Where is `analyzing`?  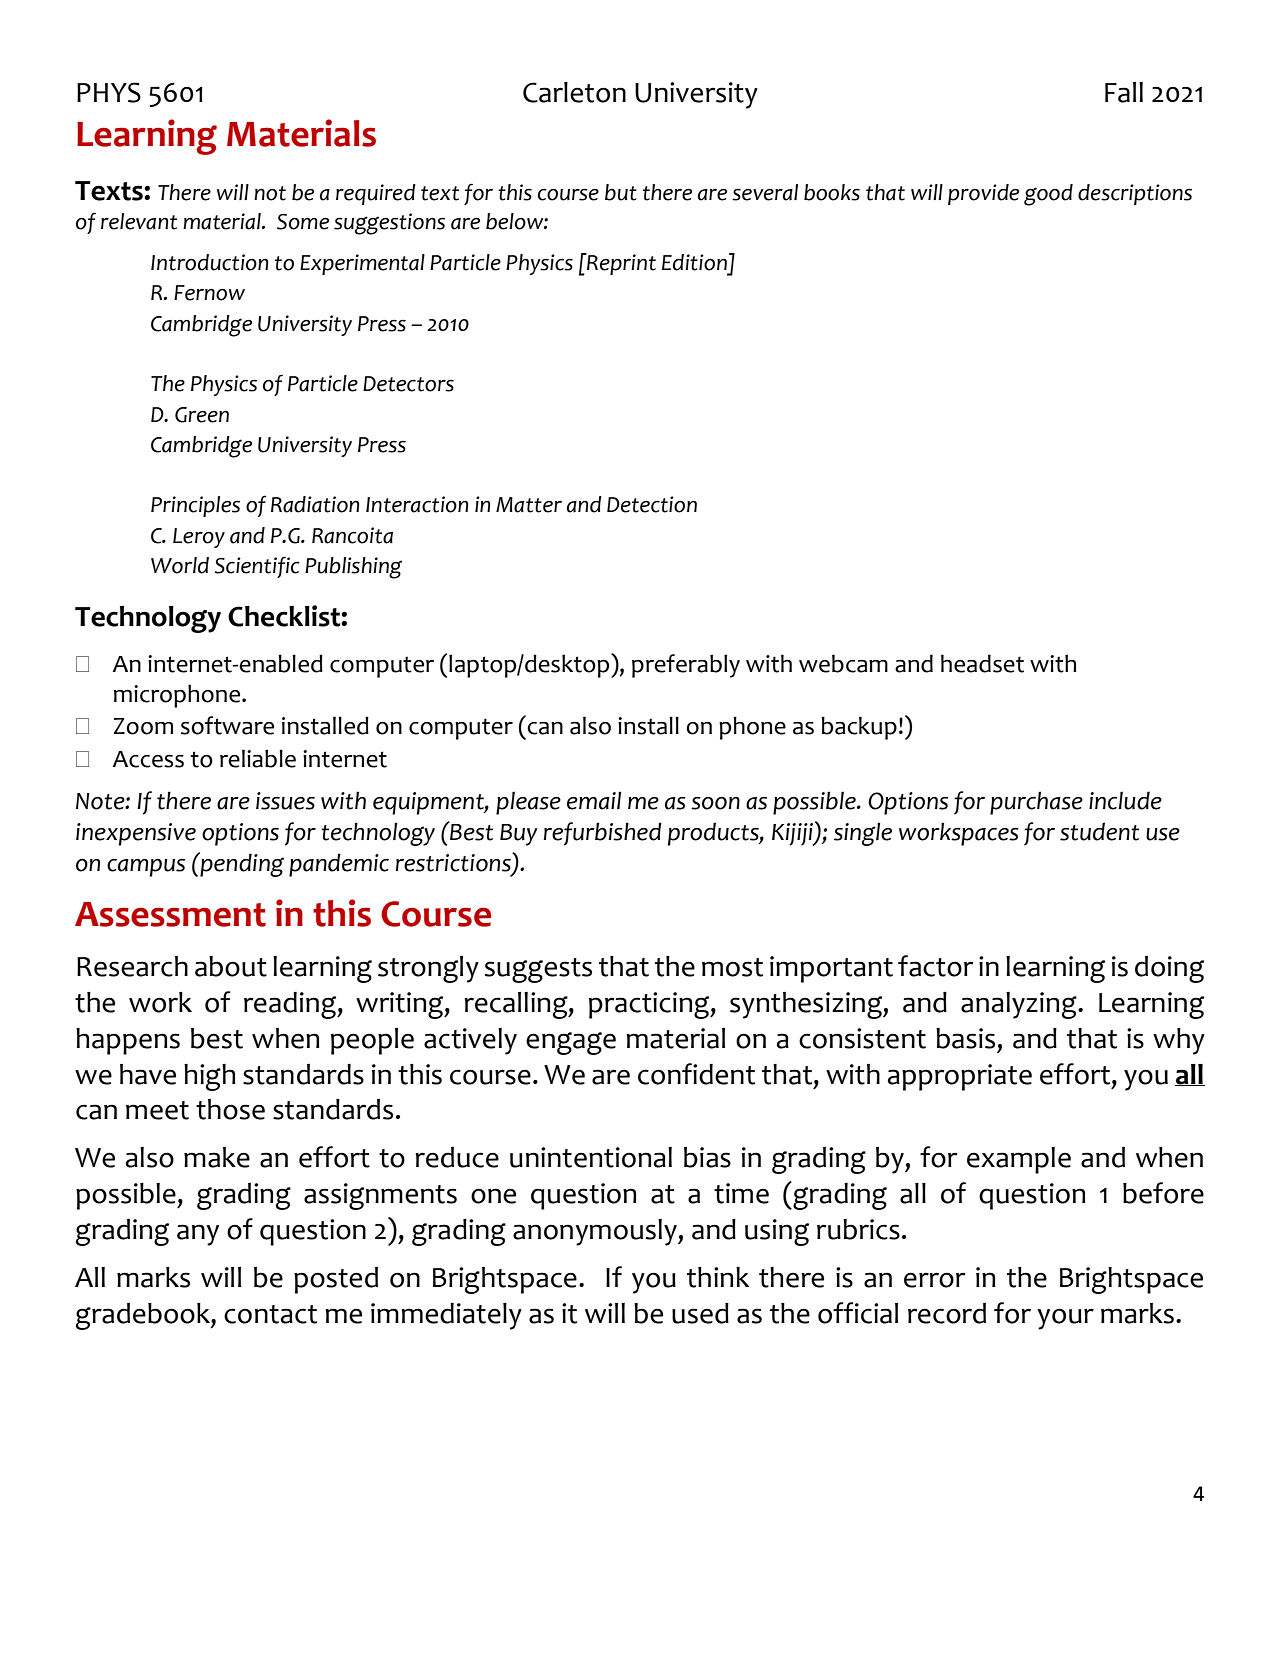 analyzing is located at coordinates (1020, 1005).
